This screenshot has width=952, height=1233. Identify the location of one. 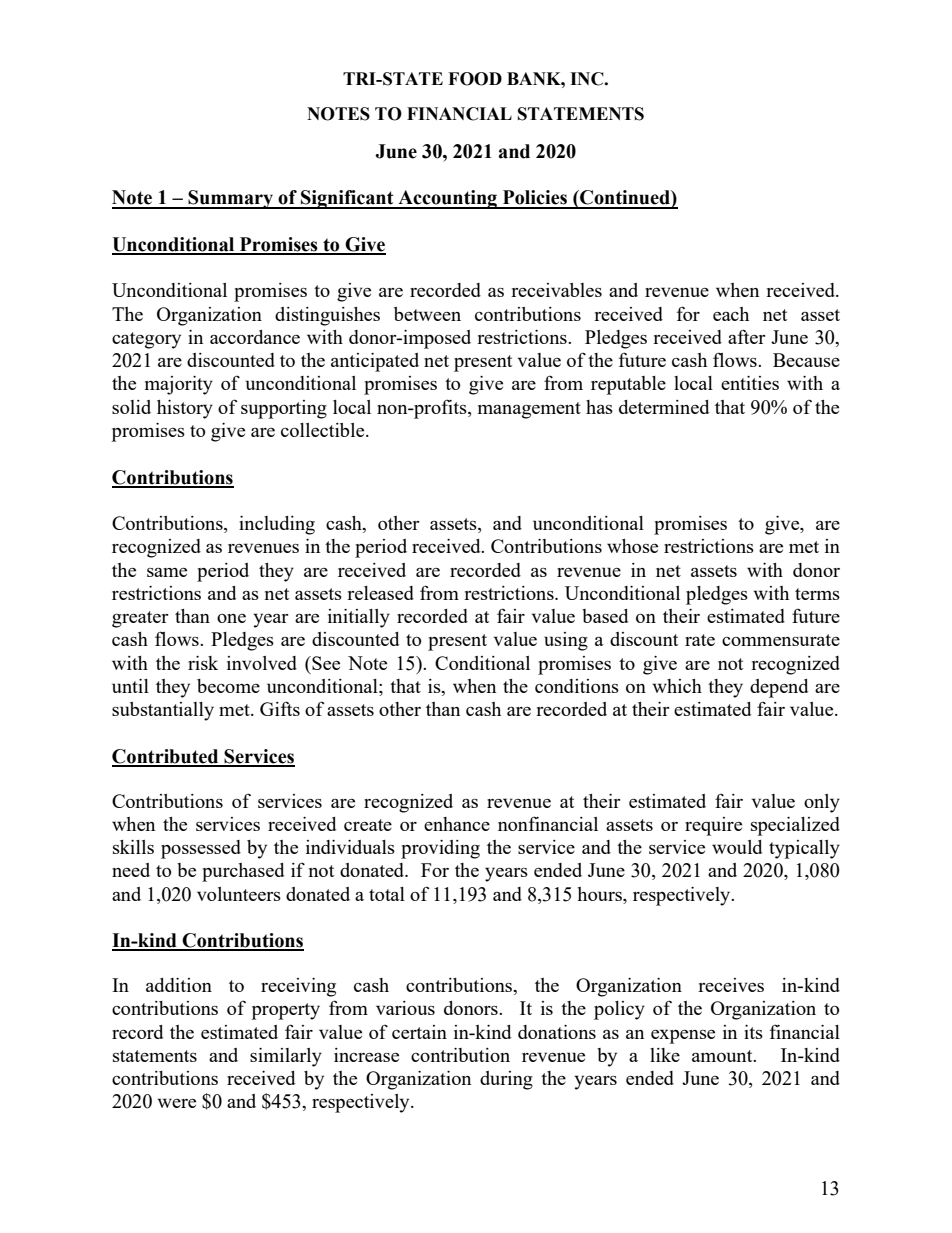
(231, 618).
